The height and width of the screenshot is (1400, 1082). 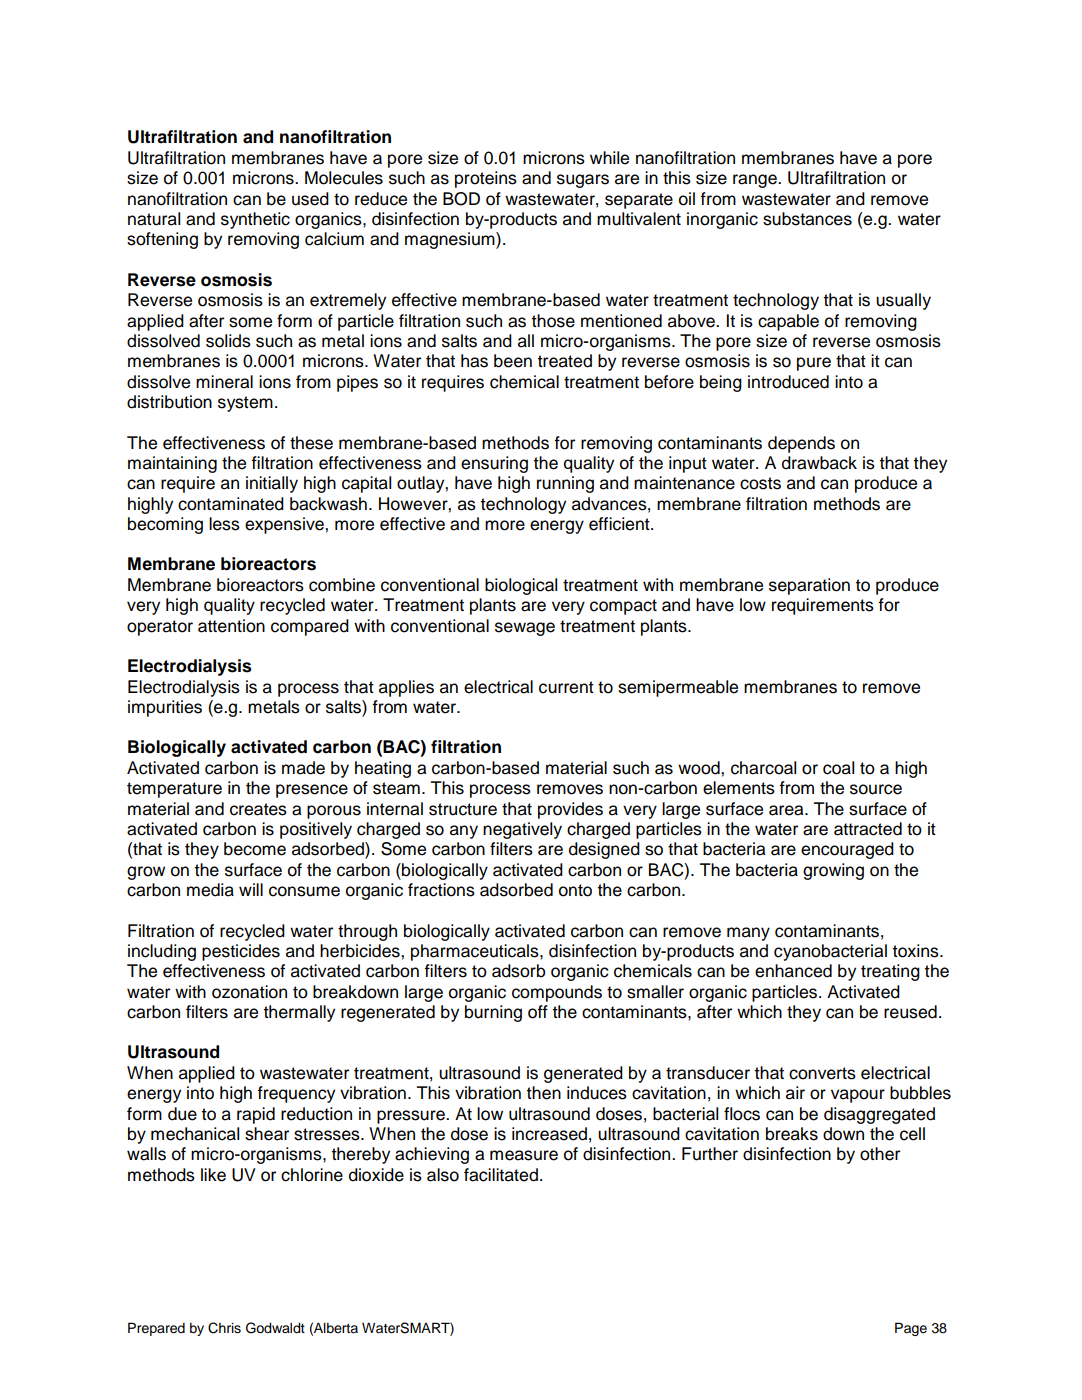 I want to click on Chris, so click(x=224, y=1328).
